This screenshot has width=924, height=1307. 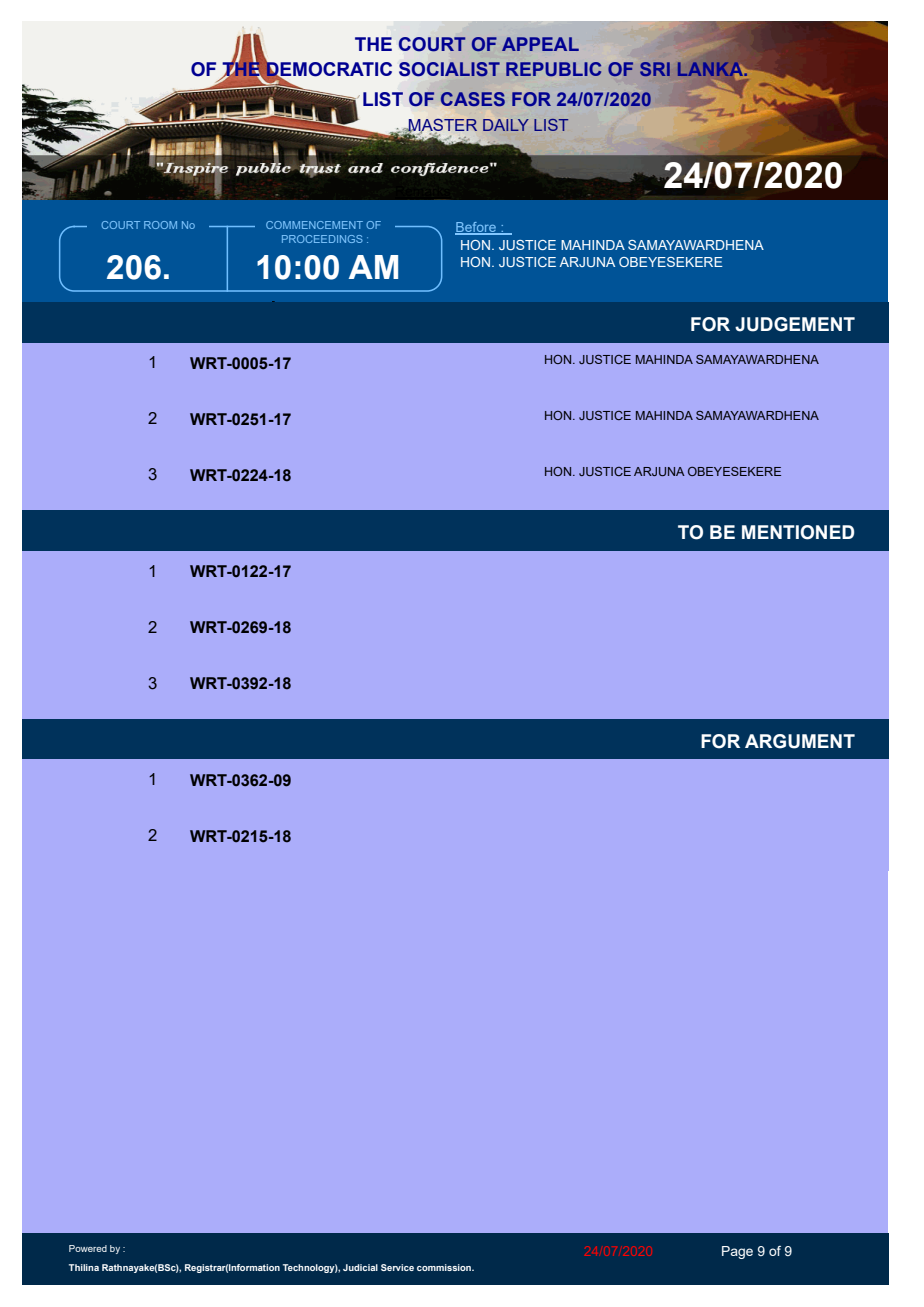 What do you see at coordinates (655, 69) in the screenshot?
I see `SRI` at bounding box center [655, 69].
